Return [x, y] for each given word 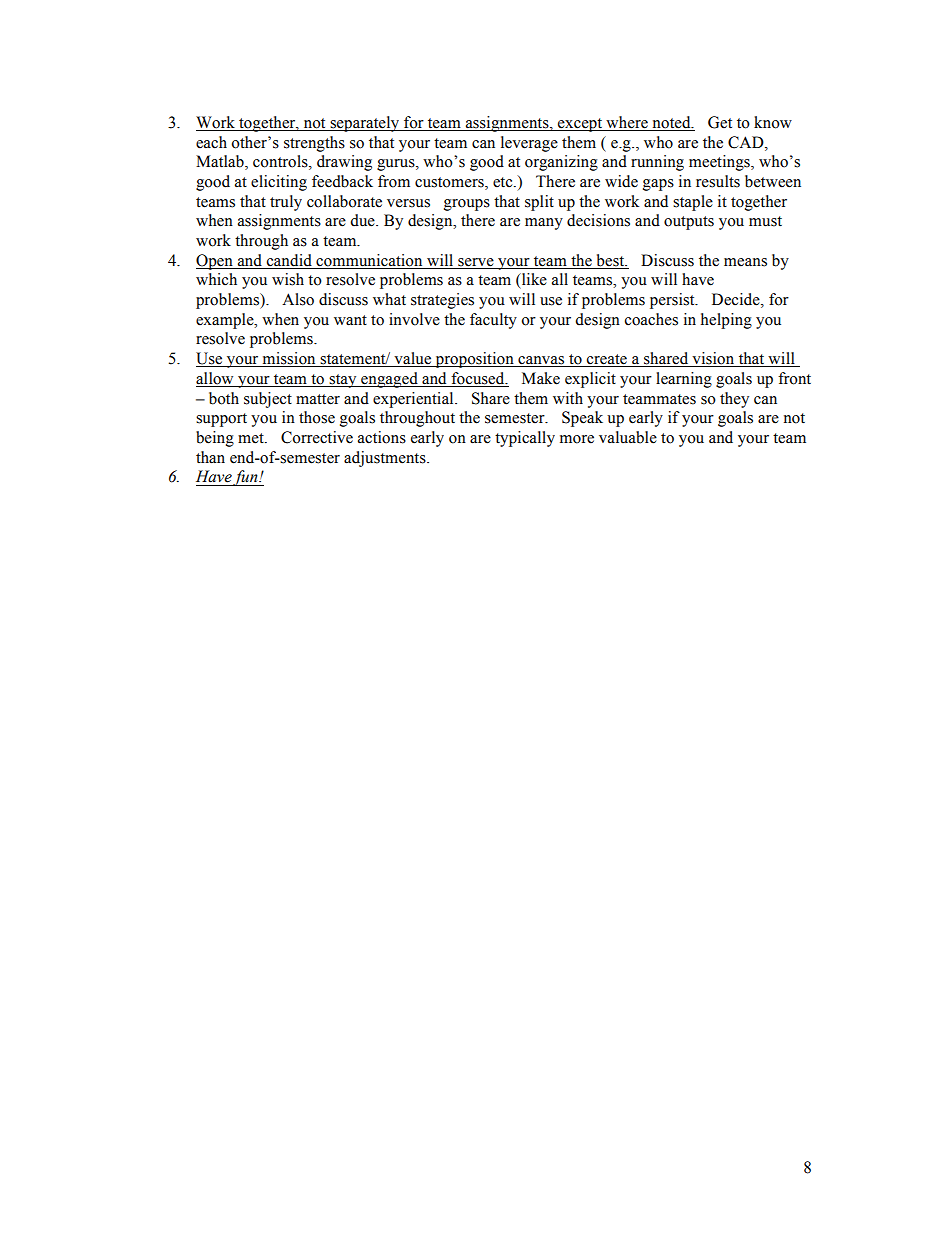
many [544, 224]
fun [246, 478]
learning [684, 380]
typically [525, 439]
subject [268, 400]
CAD [747, 142]
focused [479, 378]
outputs [689, 223]
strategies [442, 301]
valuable [628, 437]
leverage [529, 144]
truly [286, 203]
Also [298, 299]
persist [673, 301]
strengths [314, 144]
